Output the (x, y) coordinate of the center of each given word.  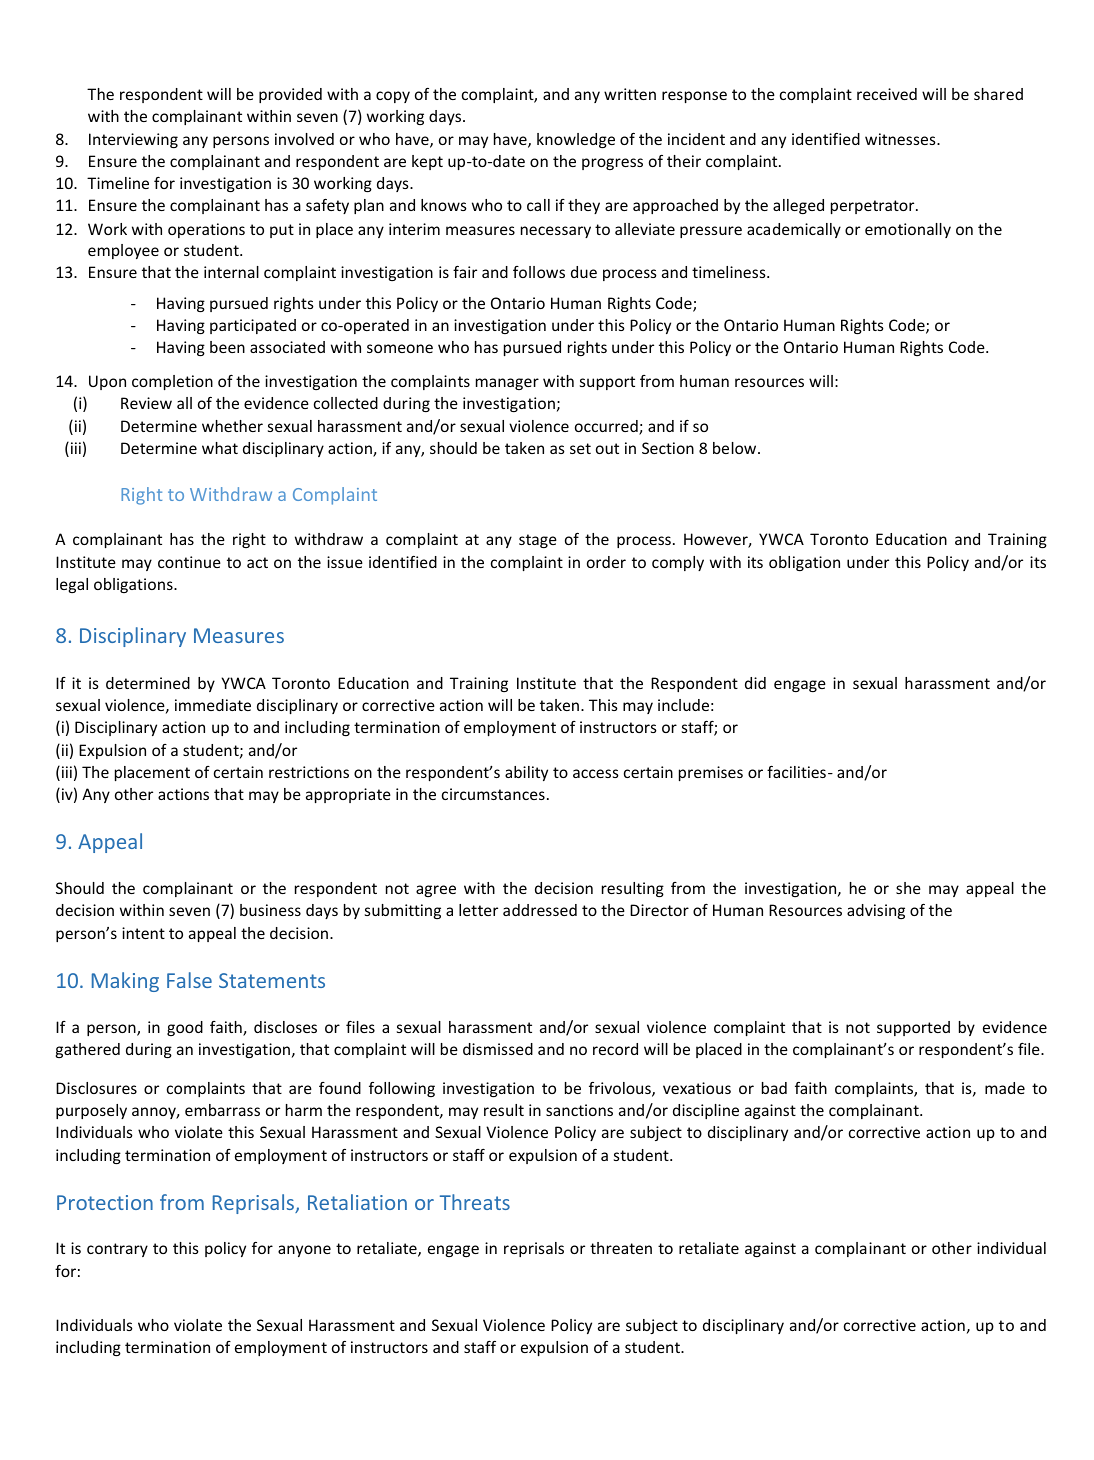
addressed (540, 910)
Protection (105, 1202)
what (220, 448)
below (736, 448)
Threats (475, 1202)
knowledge (576, 140)
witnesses (901, 139)
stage (538, 541)
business (270, 910)
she (908, 888)
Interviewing (133, 140)
